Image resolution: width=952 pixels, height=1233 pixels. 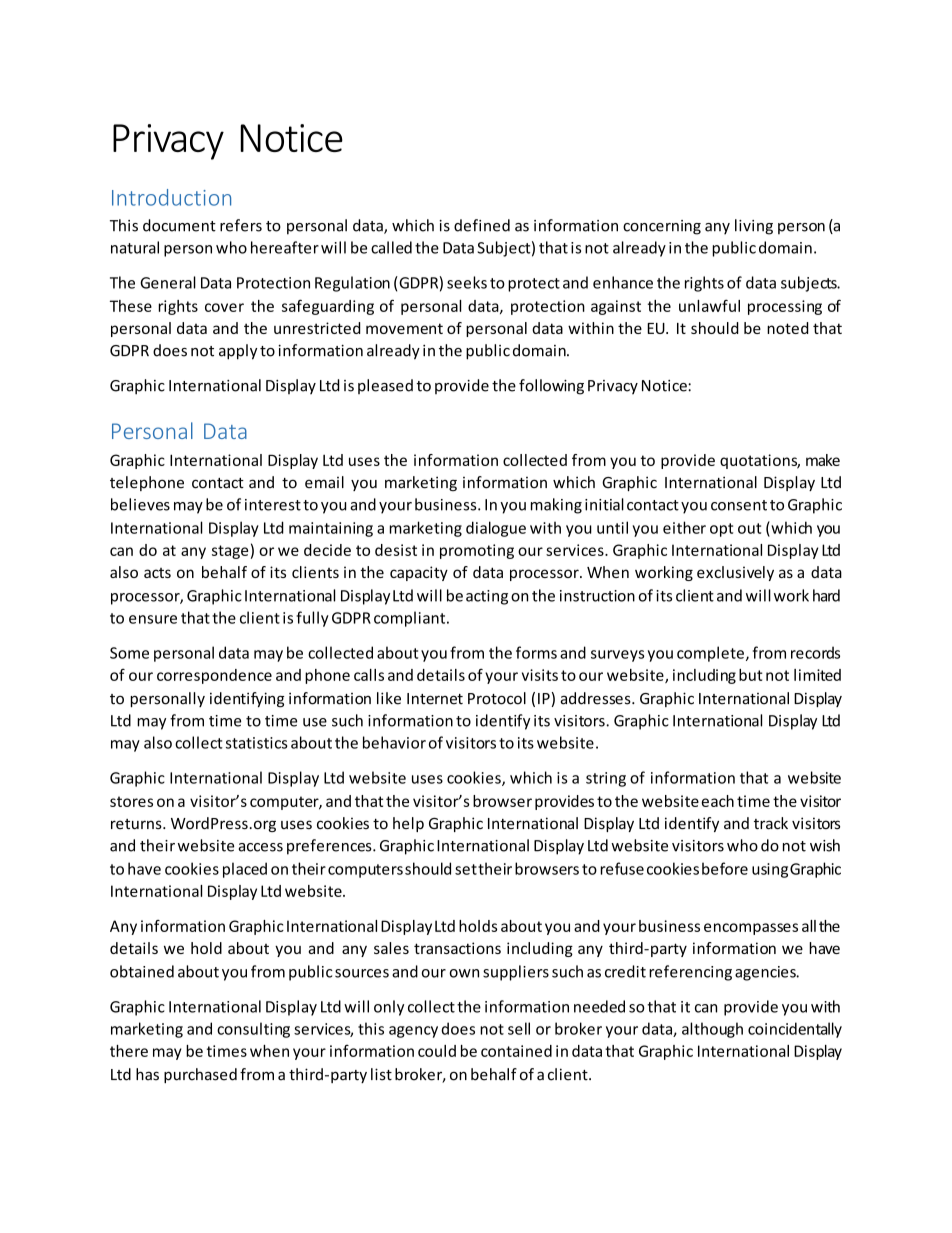 What do you see at coordinates (394, 742) in the screenshot?
I see `behavior` at bounding box center [394, 742].
